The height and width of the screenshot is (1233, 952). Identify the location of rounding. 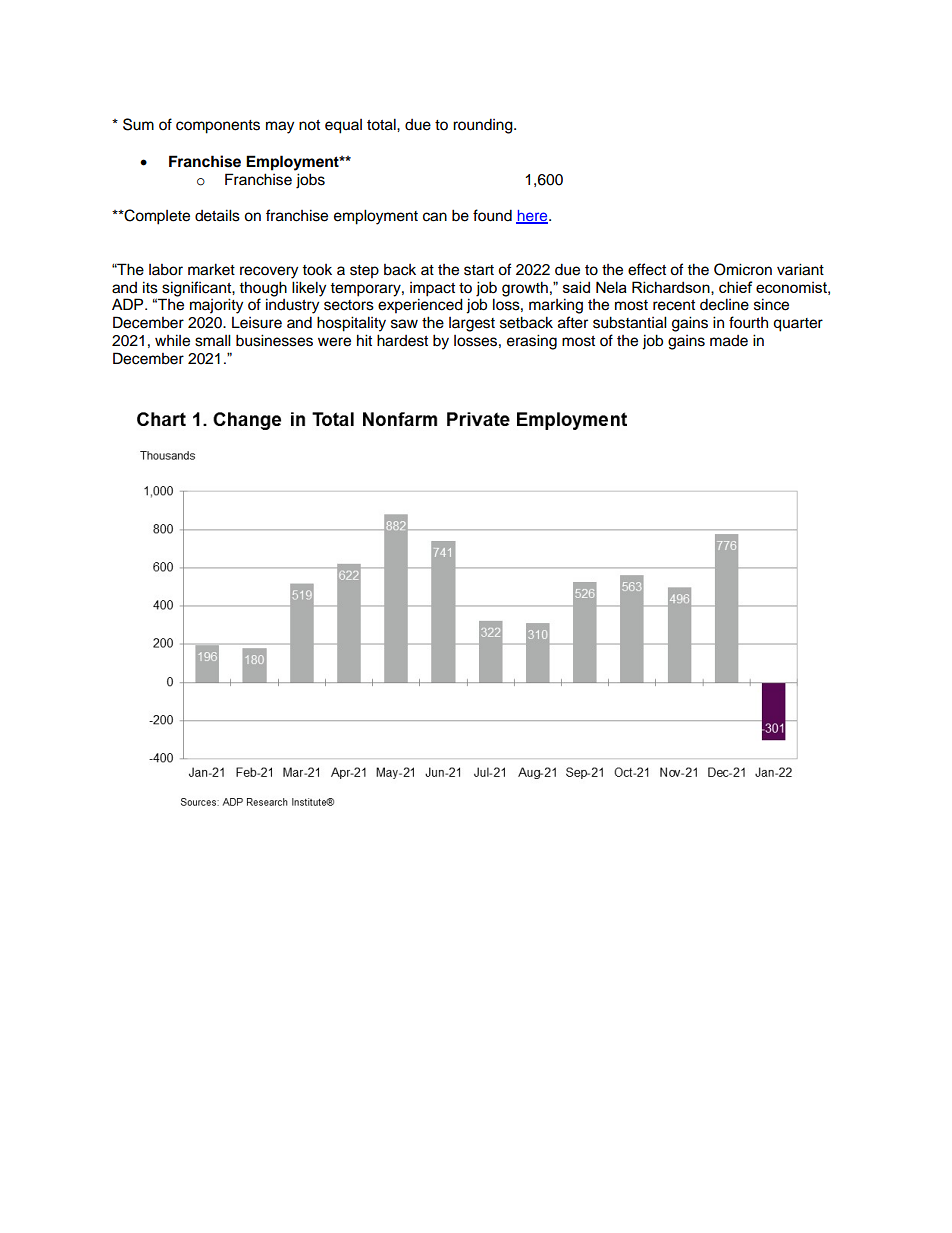
(484, 126).
